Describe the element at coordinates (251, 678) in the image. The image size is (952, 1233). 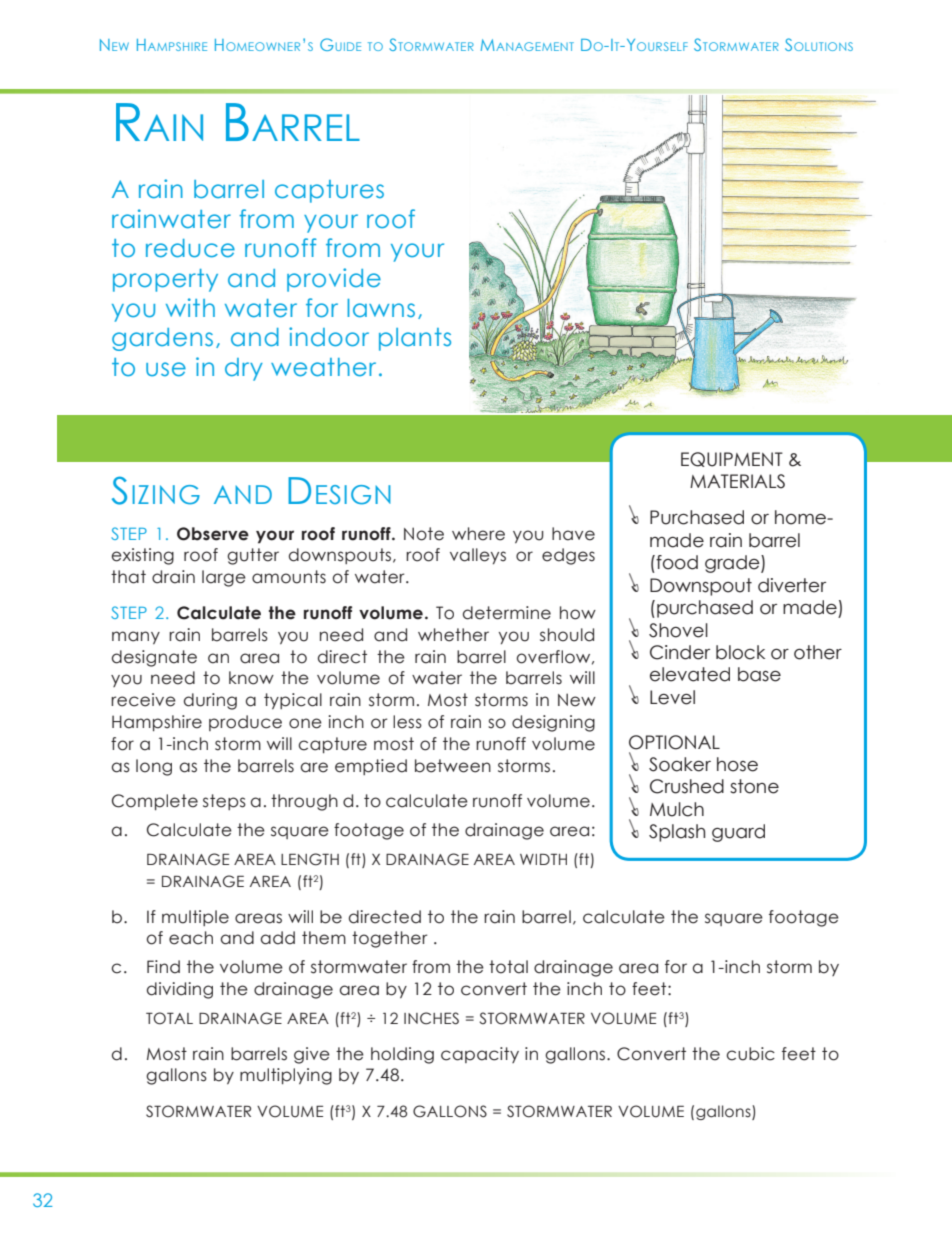
I see `know` at that location.
